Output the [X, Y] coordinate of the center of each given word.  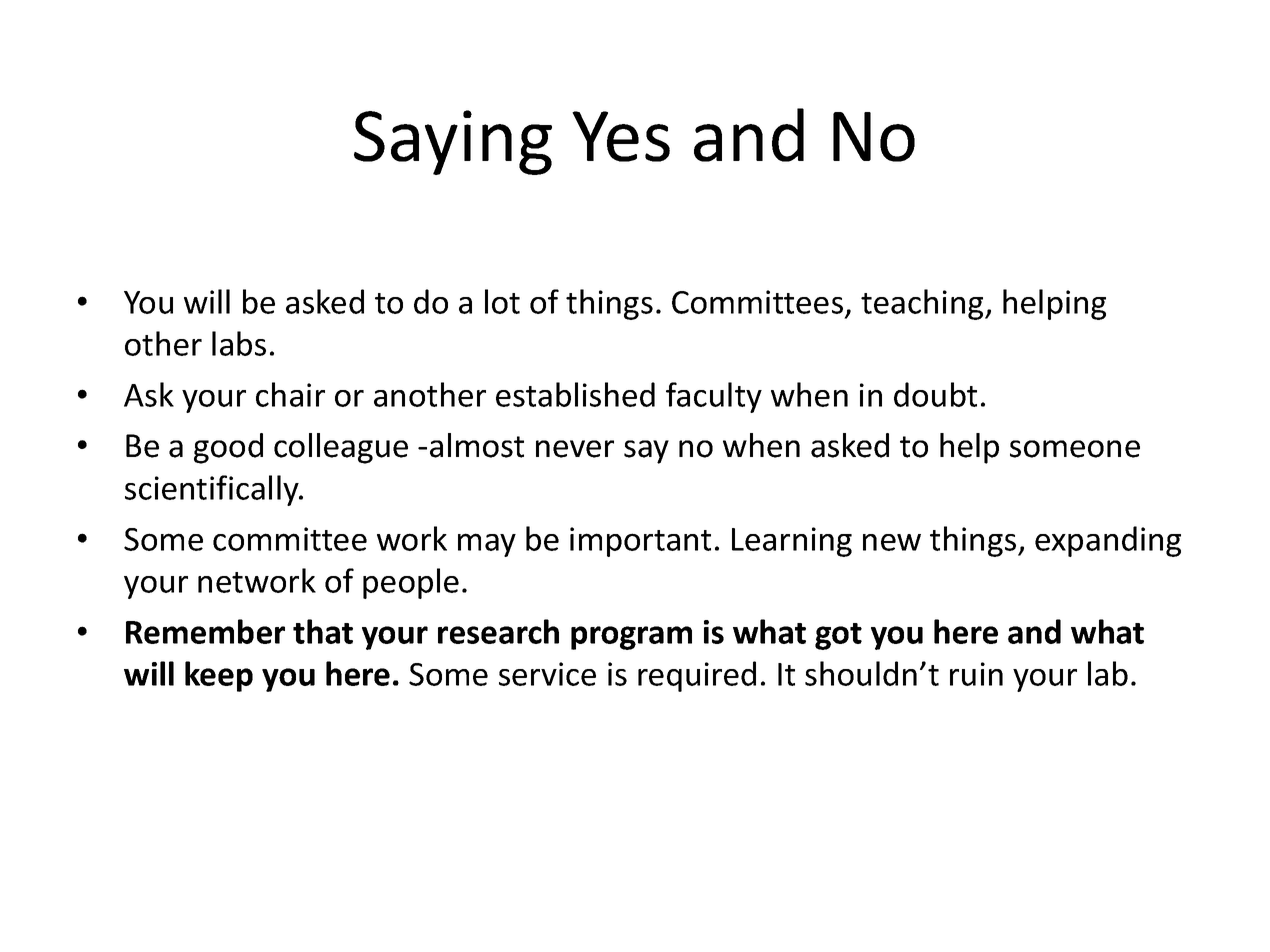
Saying [453, 142]
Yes [621, 136]
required [697, 676]
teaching [923, 304]
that [323, 631]
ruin [976, 674]
